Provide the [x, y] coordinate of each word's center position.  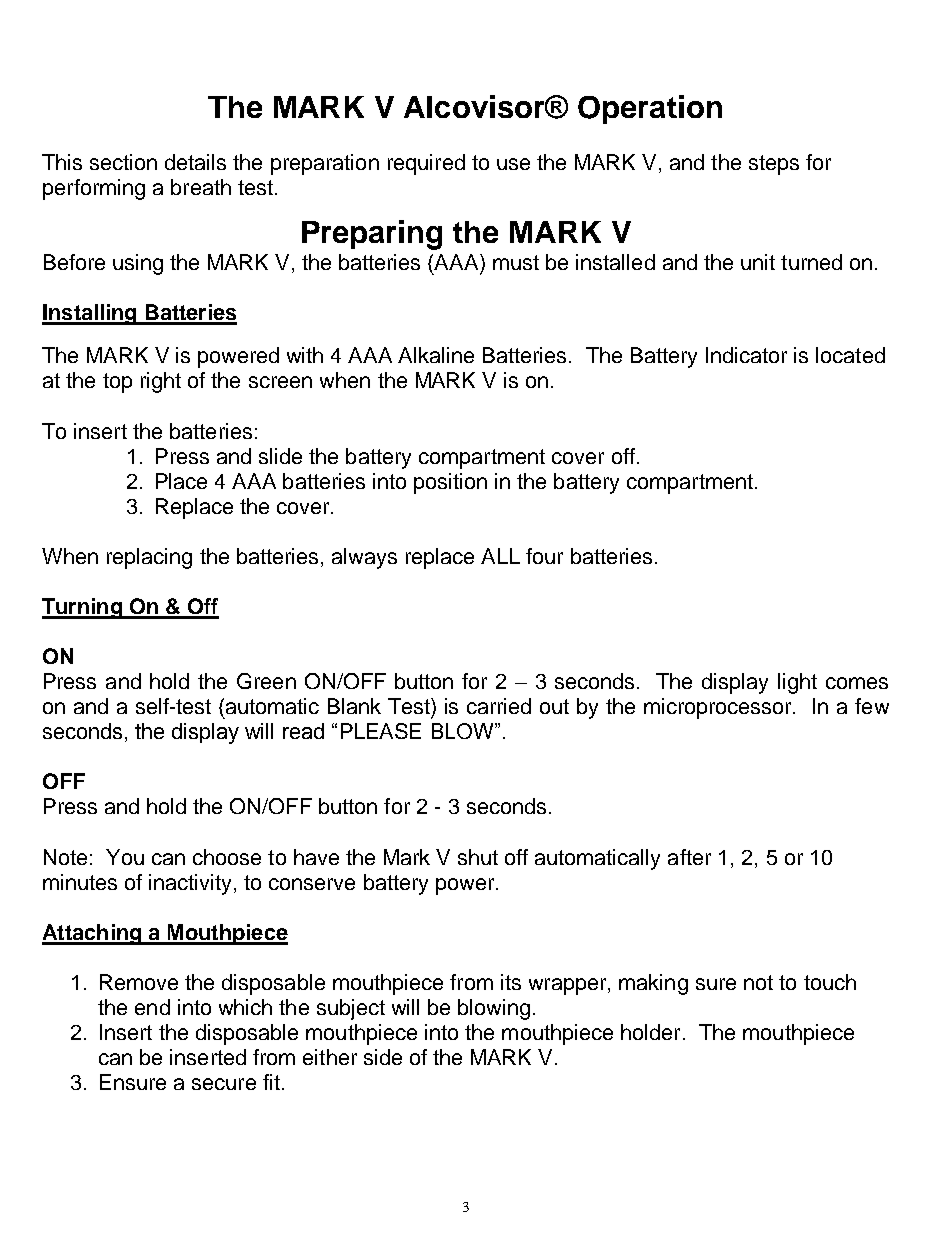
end [152, 1007]
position [450, 483]
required [426, 164]
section [123, 162]
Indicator [746, 355]
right [161, 382]
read [303, 731]
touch [830, 982]
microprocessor [719, 708]
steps [774, 165]
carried [499, 706]
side [383, 1057]
